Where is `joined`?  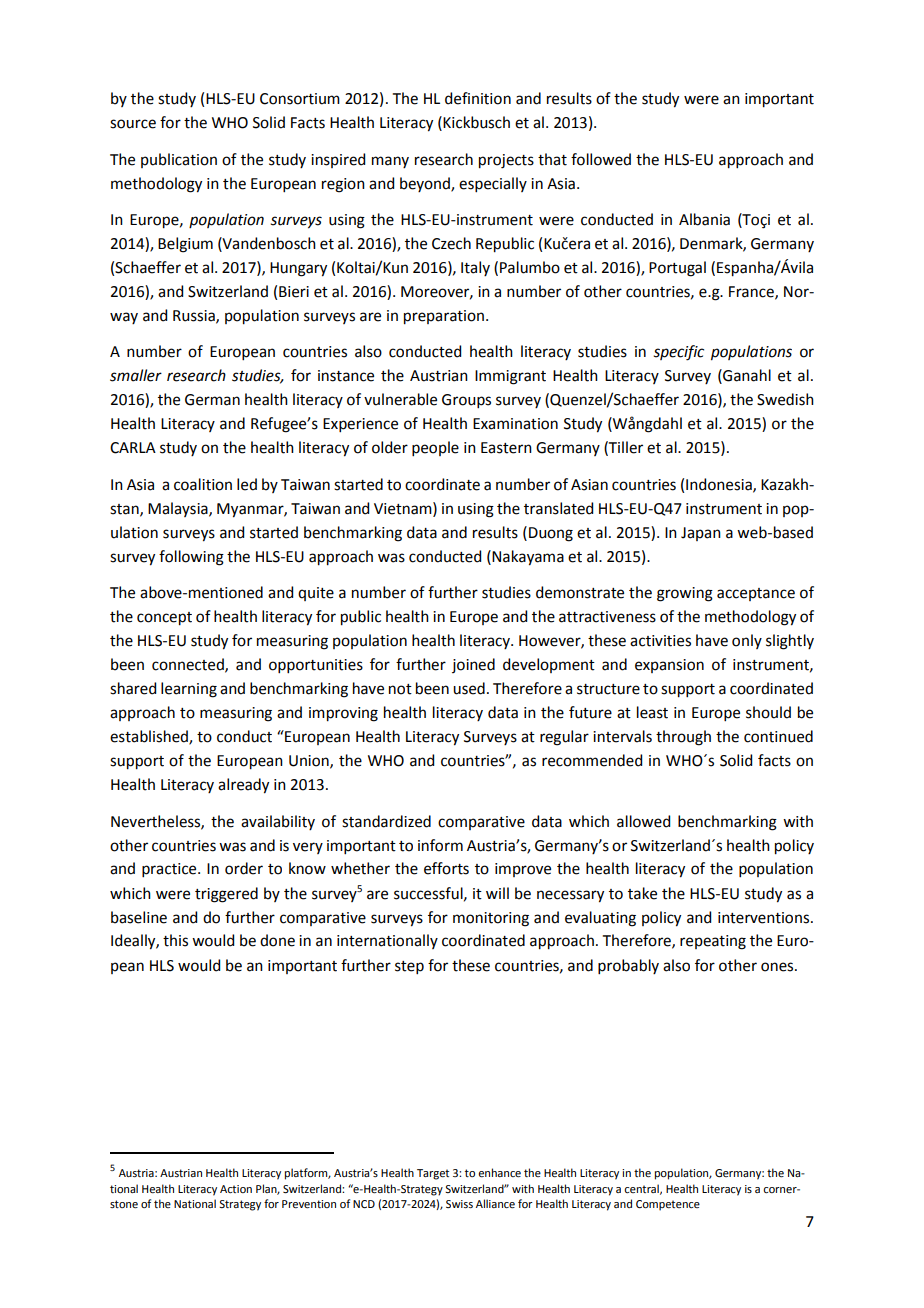 joined is located at coordinates (473, 665).
